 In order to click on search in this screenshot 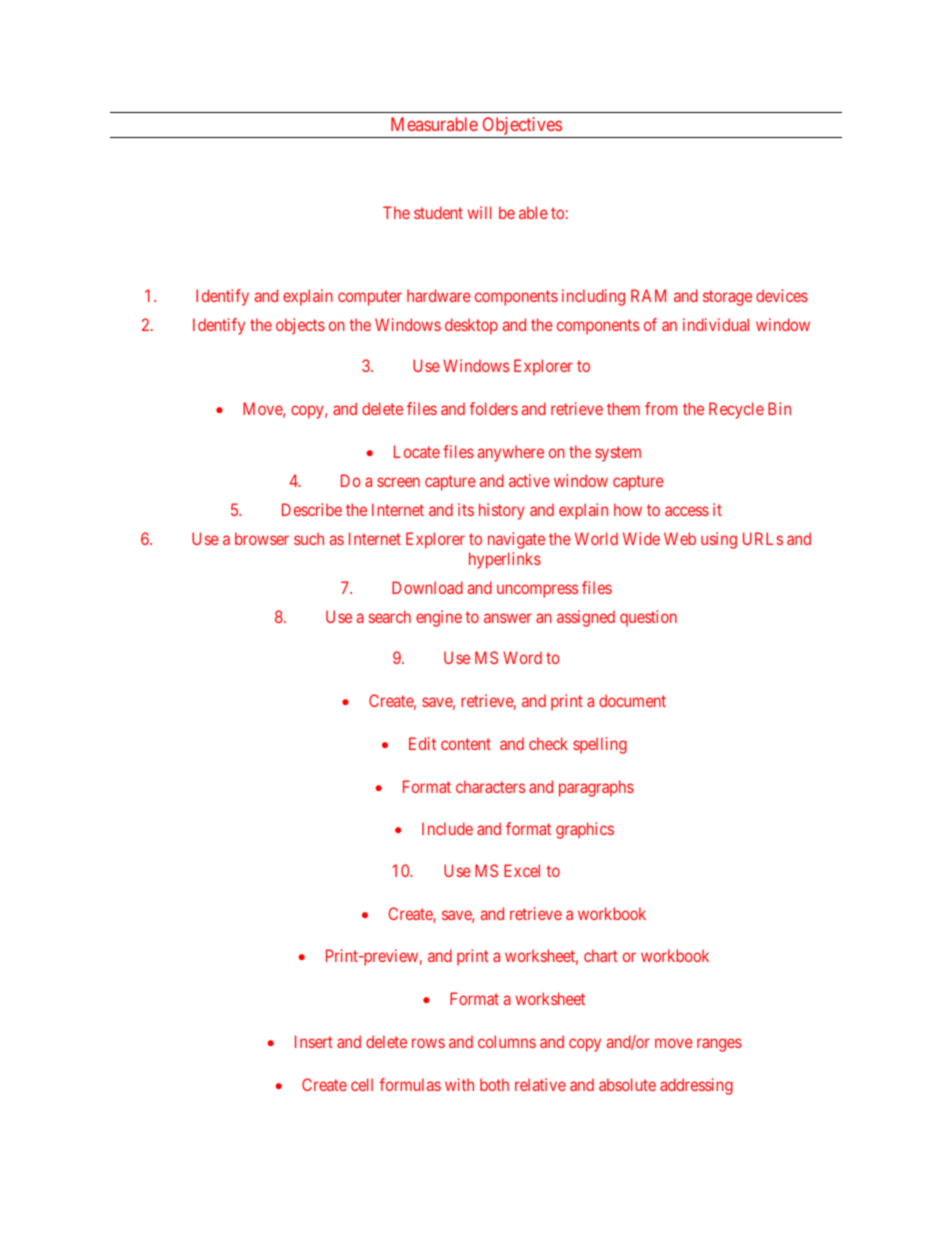, I will do `click(390, 616)`.
